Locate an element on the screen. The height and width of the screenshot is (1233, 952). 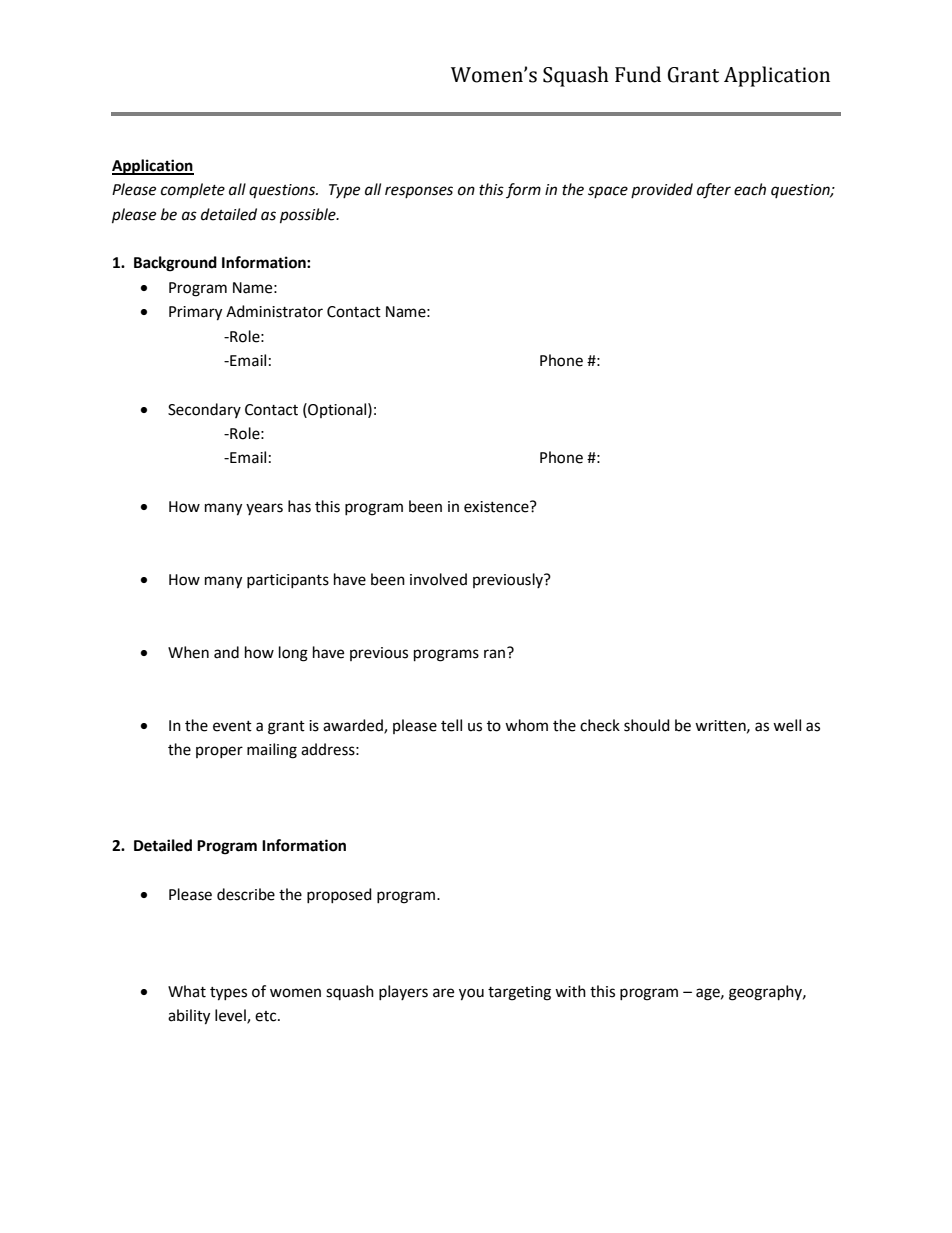
complete is located at coordinates (193, 191).
